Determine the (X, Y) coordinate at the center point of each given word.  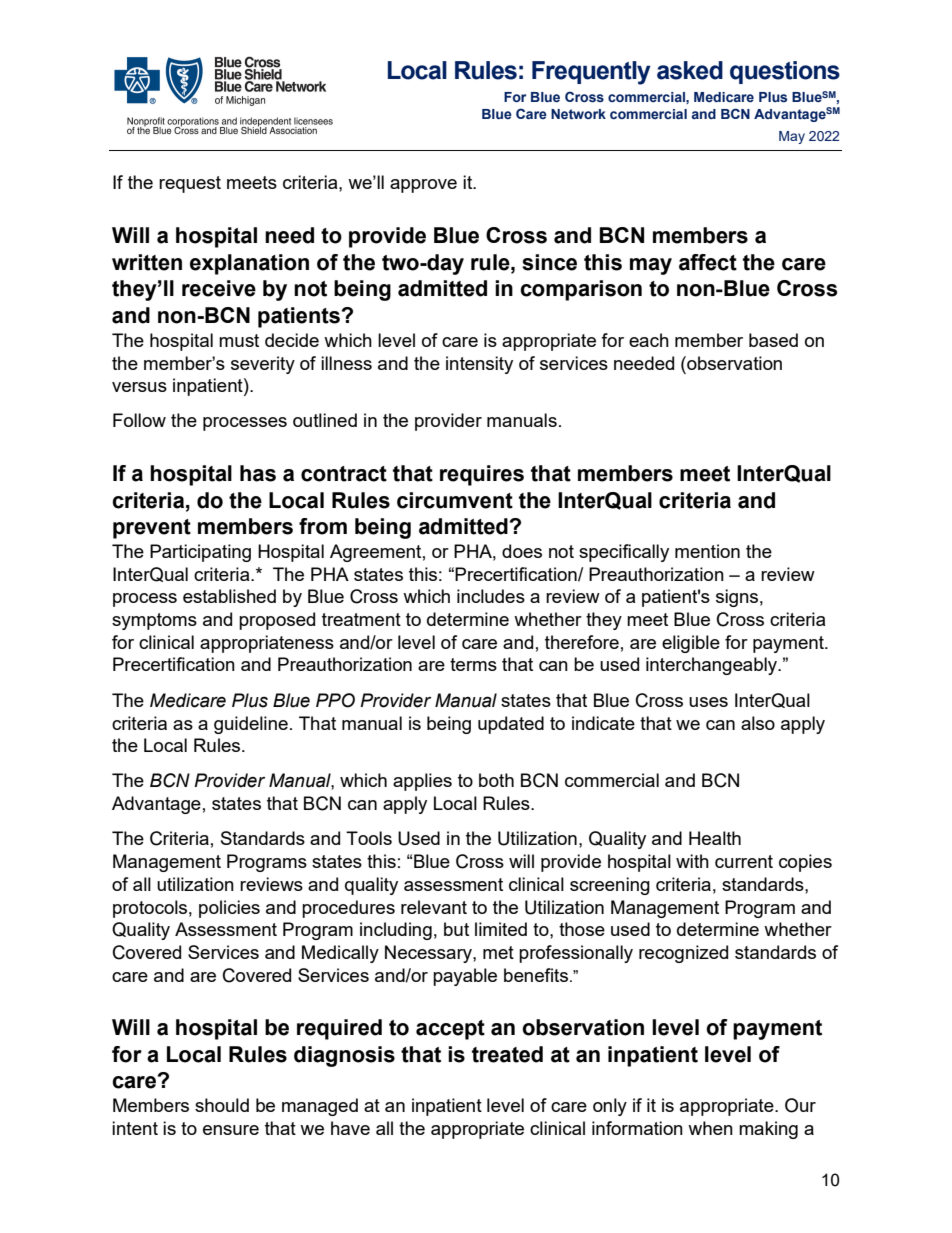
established (229, 596)
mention (707, 551)
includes (491, 596)
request (190, 184)
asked (690, 70)
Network (578, 114)
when (710, 1128)
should (222, 1105)
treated (507, 1054)
